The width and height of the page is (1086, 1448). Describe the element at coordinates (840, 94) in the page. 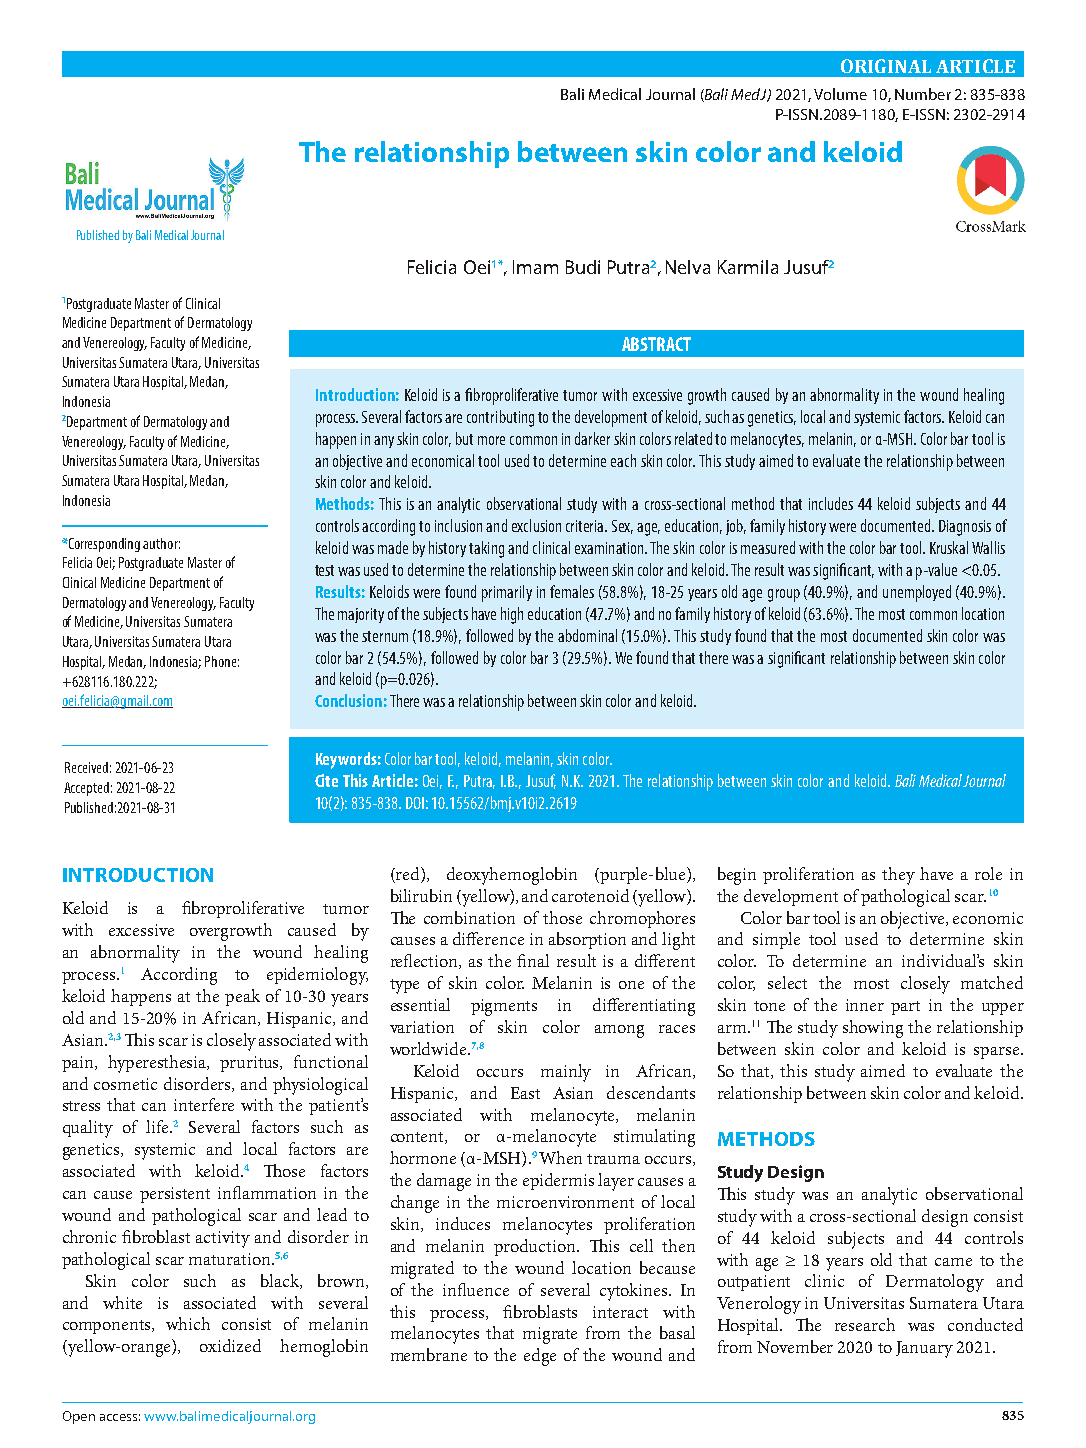

I see `Volume` at that location.
